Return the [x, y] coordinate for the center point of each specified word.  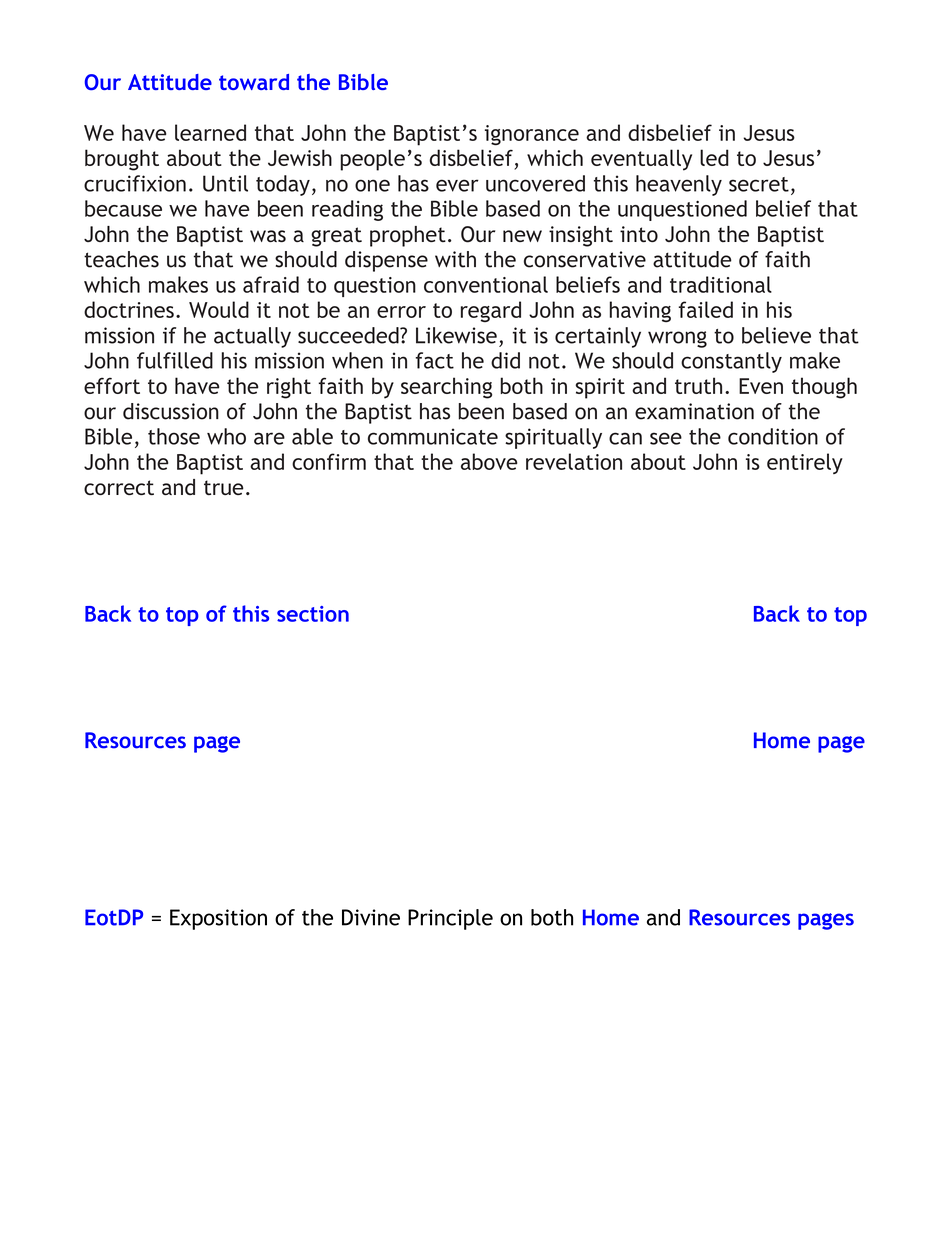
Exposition [218, 919]
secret [759, 184]
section [313, 614]
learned [210, 132]
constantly [731, 362]
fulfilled [175, 360]
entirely [805, 463]
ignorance [532, 135]
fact [435, 360]
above [489, 461]
